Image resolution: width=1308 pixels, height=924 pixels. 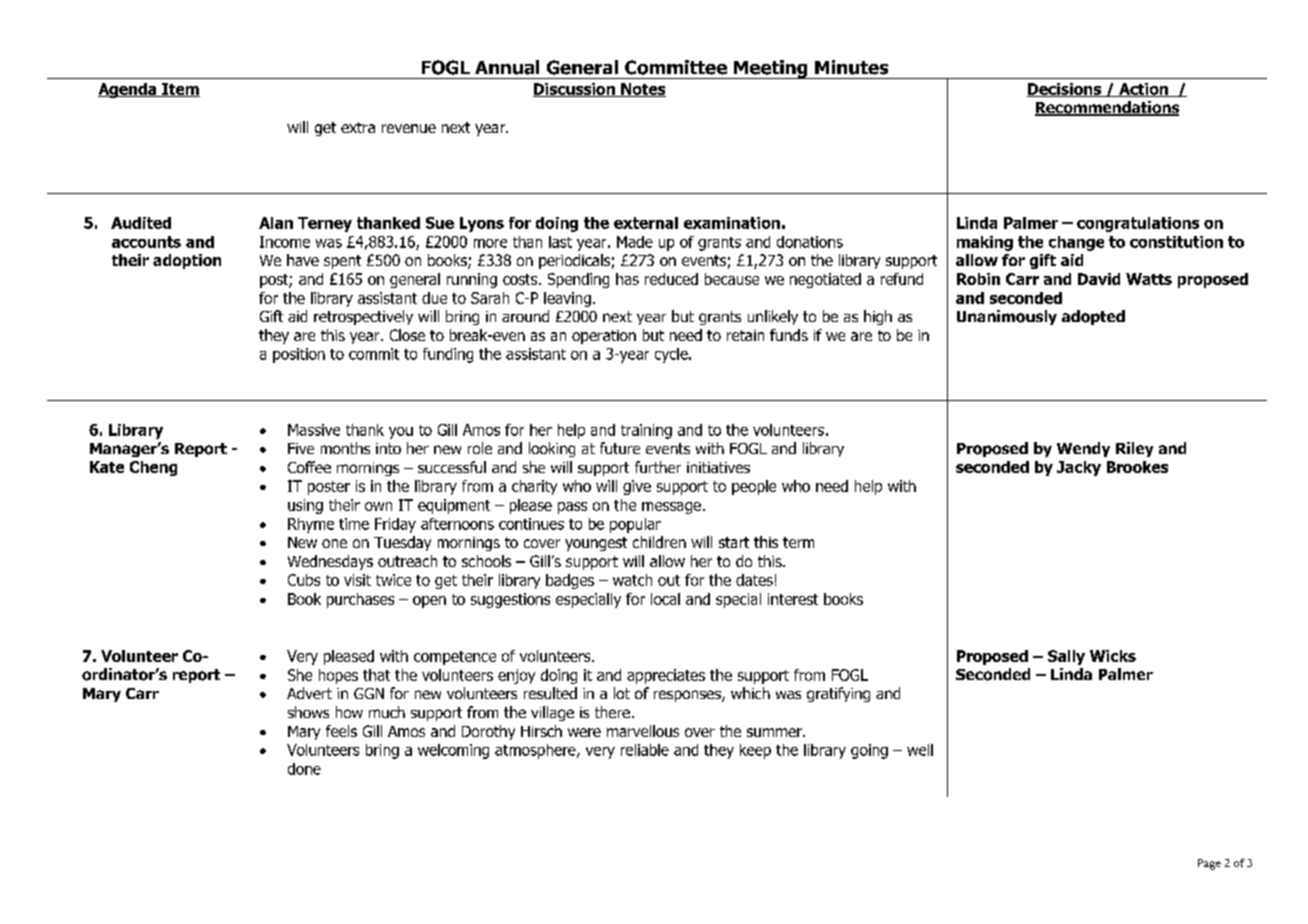 I want to click on Notes, so click(x=642, y=90).
